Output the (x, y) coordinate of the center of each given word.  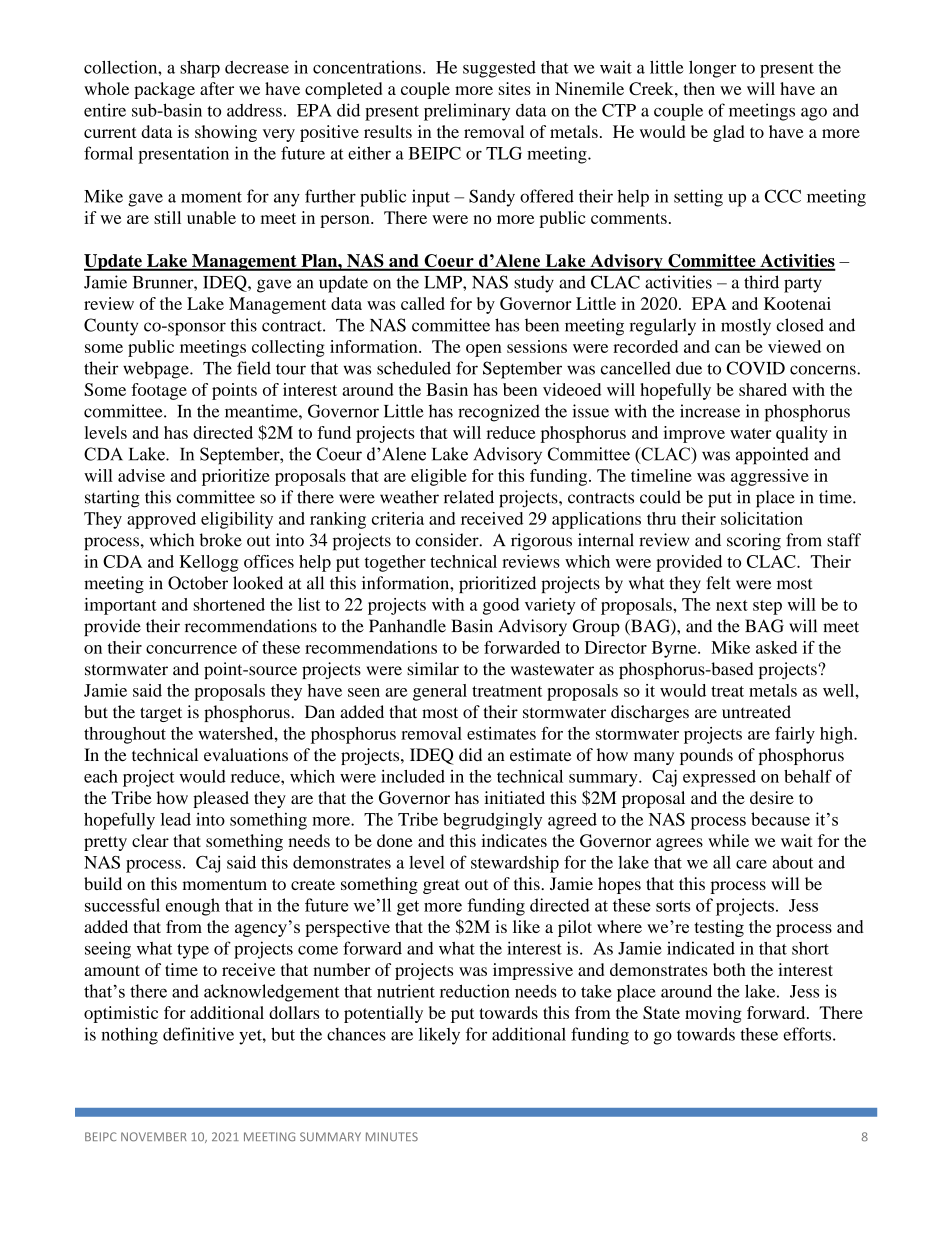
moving (713, 1014)
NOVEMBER (154, 1137)
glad (728, 133)
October (198, 583)
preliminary (467, 112)
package (164, 90)
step (767, 607)
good (501, 606)
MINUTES (392, 1137)
